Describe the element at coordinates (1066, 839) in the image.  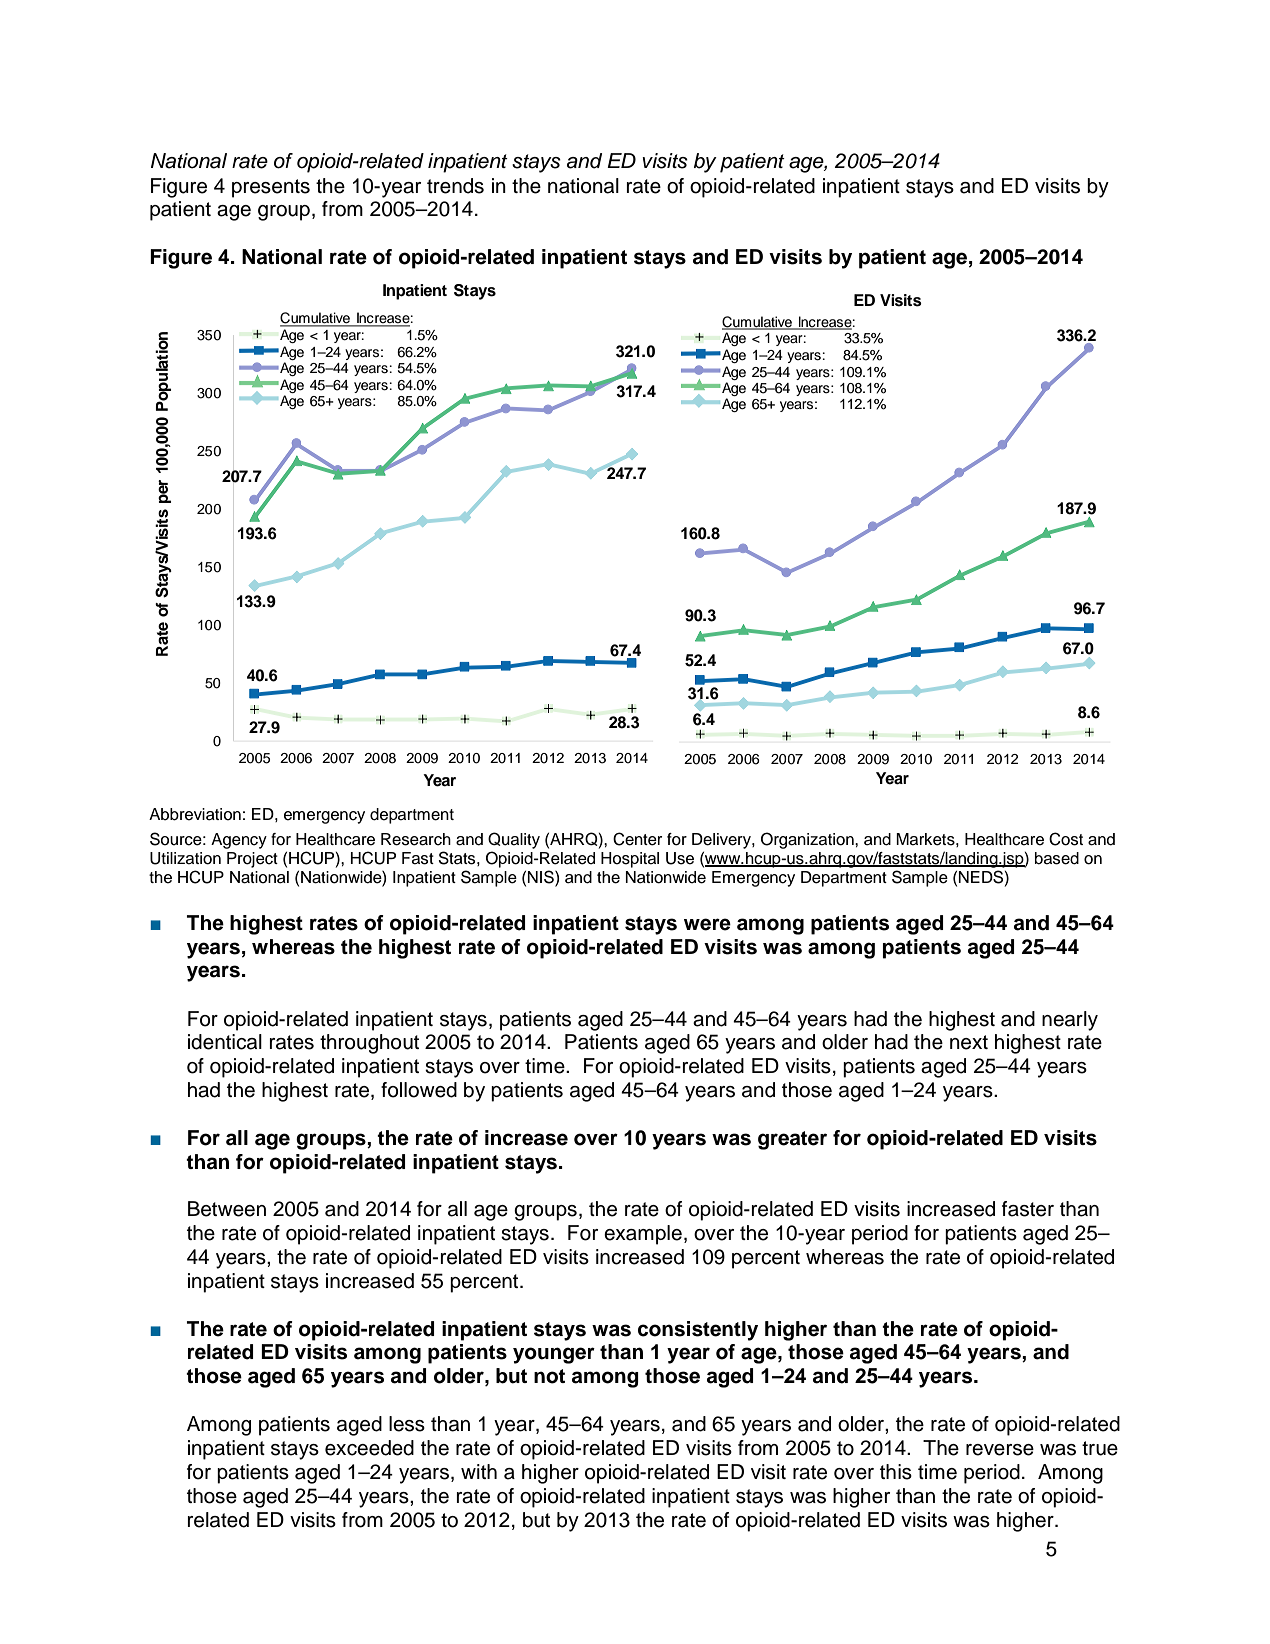
I see `Cost` at that location.
